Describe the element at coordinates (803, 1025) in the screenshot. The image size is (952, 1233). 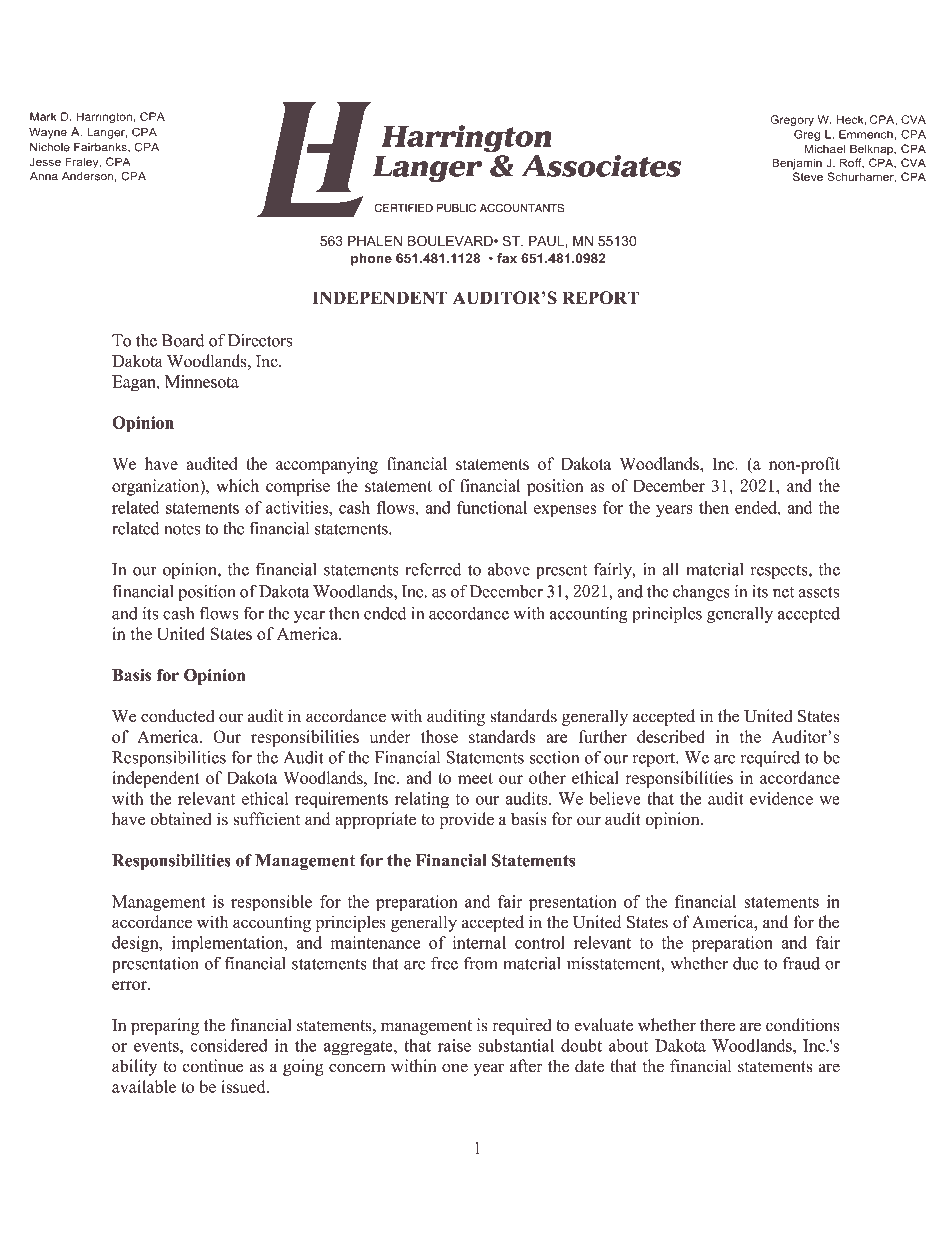
I see `conditions` at that location.
